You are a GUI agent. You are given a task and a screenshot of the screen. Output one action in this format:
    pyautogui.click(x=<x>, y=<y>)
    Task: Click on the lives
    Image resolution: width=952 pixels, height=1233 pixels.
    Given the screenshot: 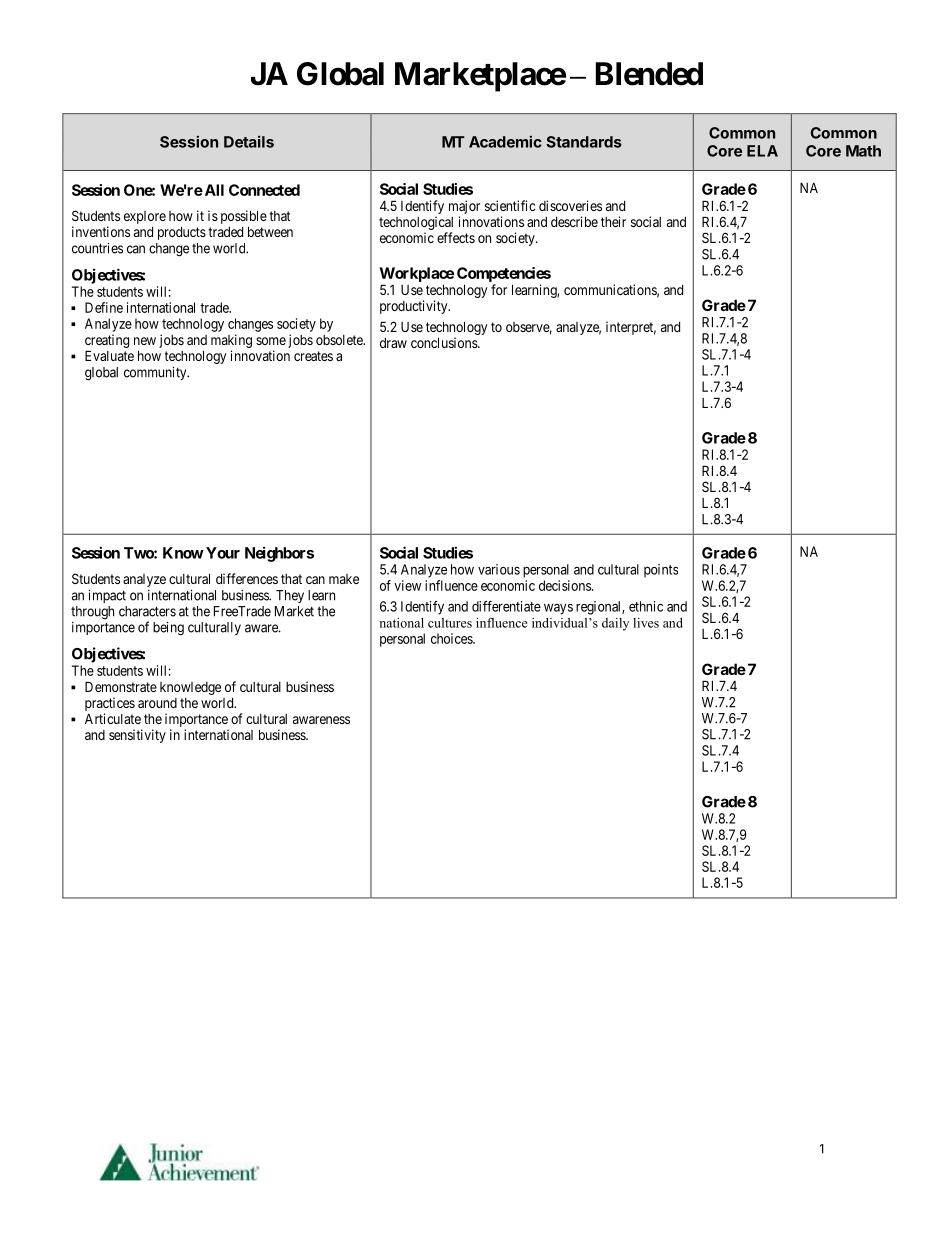 What is the action you would take?
    pyautogui.click(x=646, y=623)
